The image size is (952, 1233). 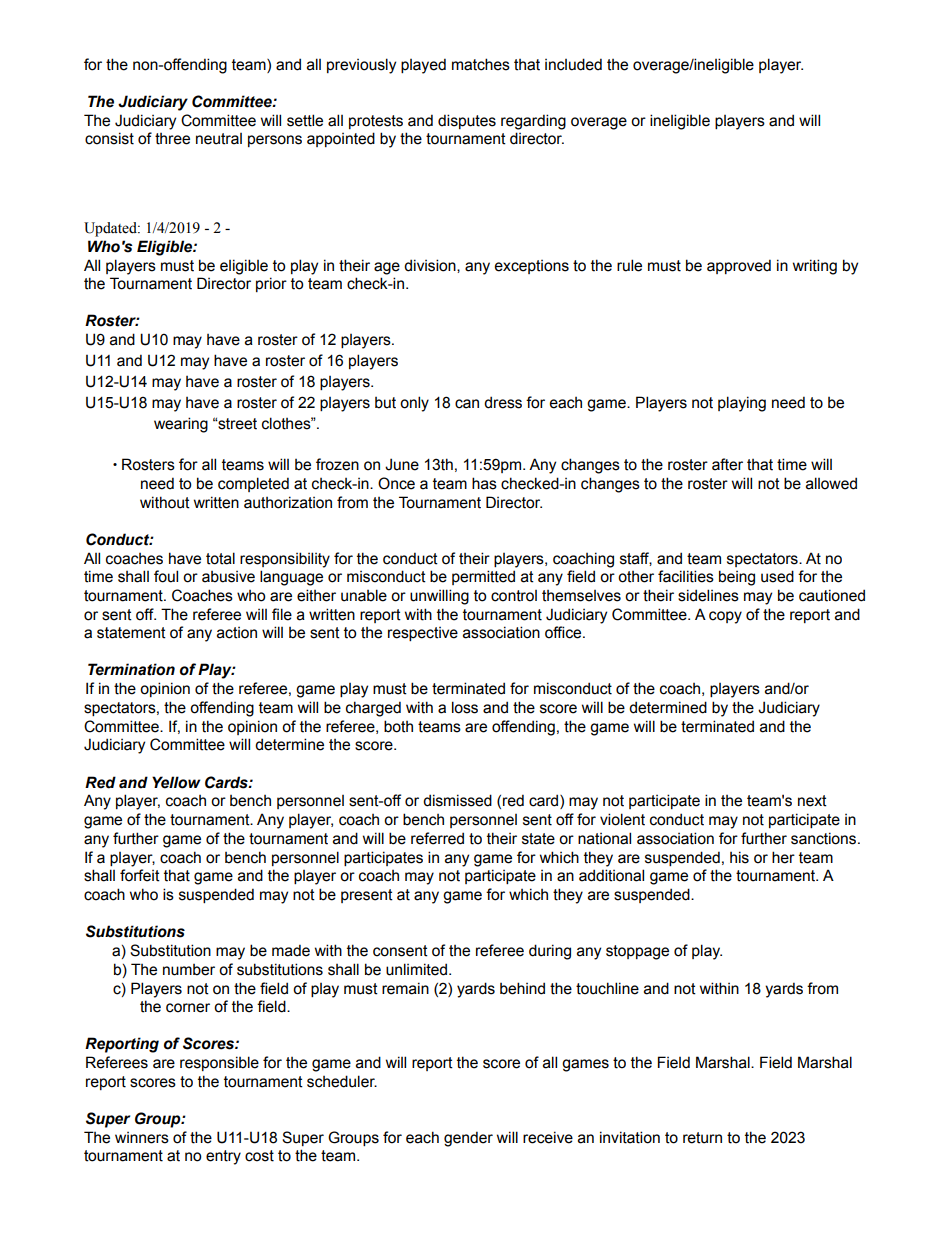 I want to click on action, so click(x=237, y=633).
